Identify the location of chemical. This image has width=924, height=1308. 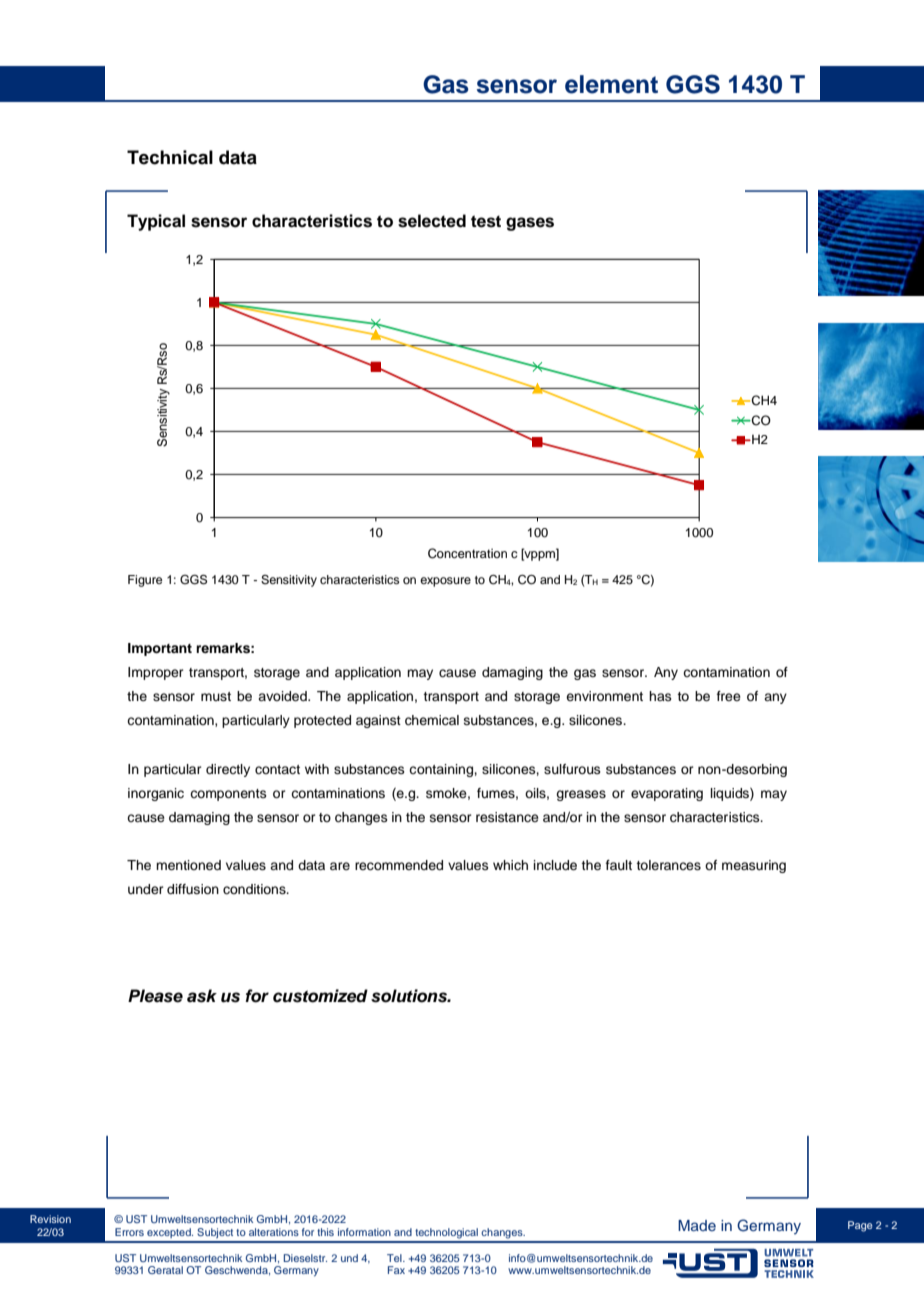
(432, 720).
